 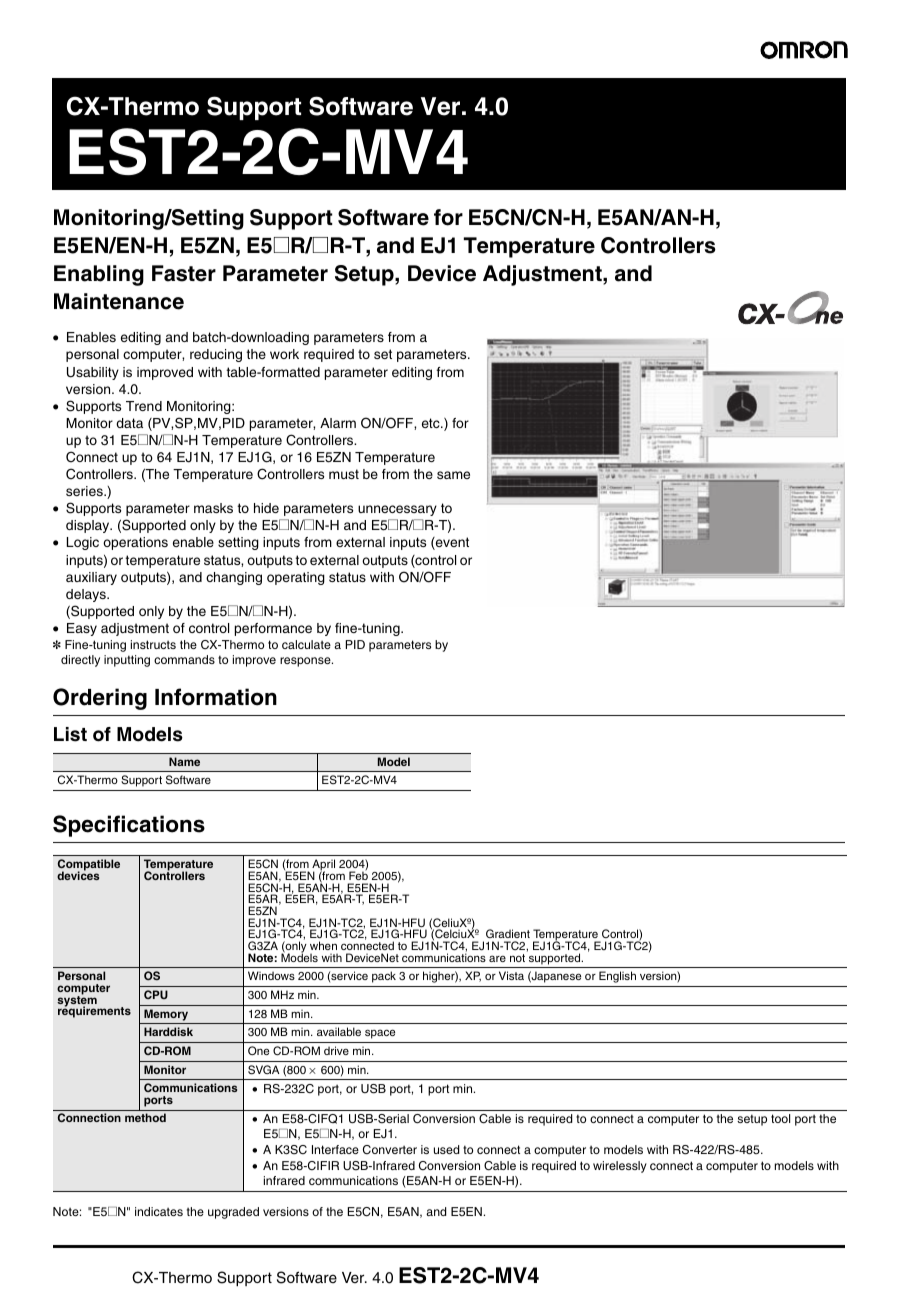 What do you see at coordinates (87, 595) in the screenshot?
I see `delays` at bounding box center [87, 595].
